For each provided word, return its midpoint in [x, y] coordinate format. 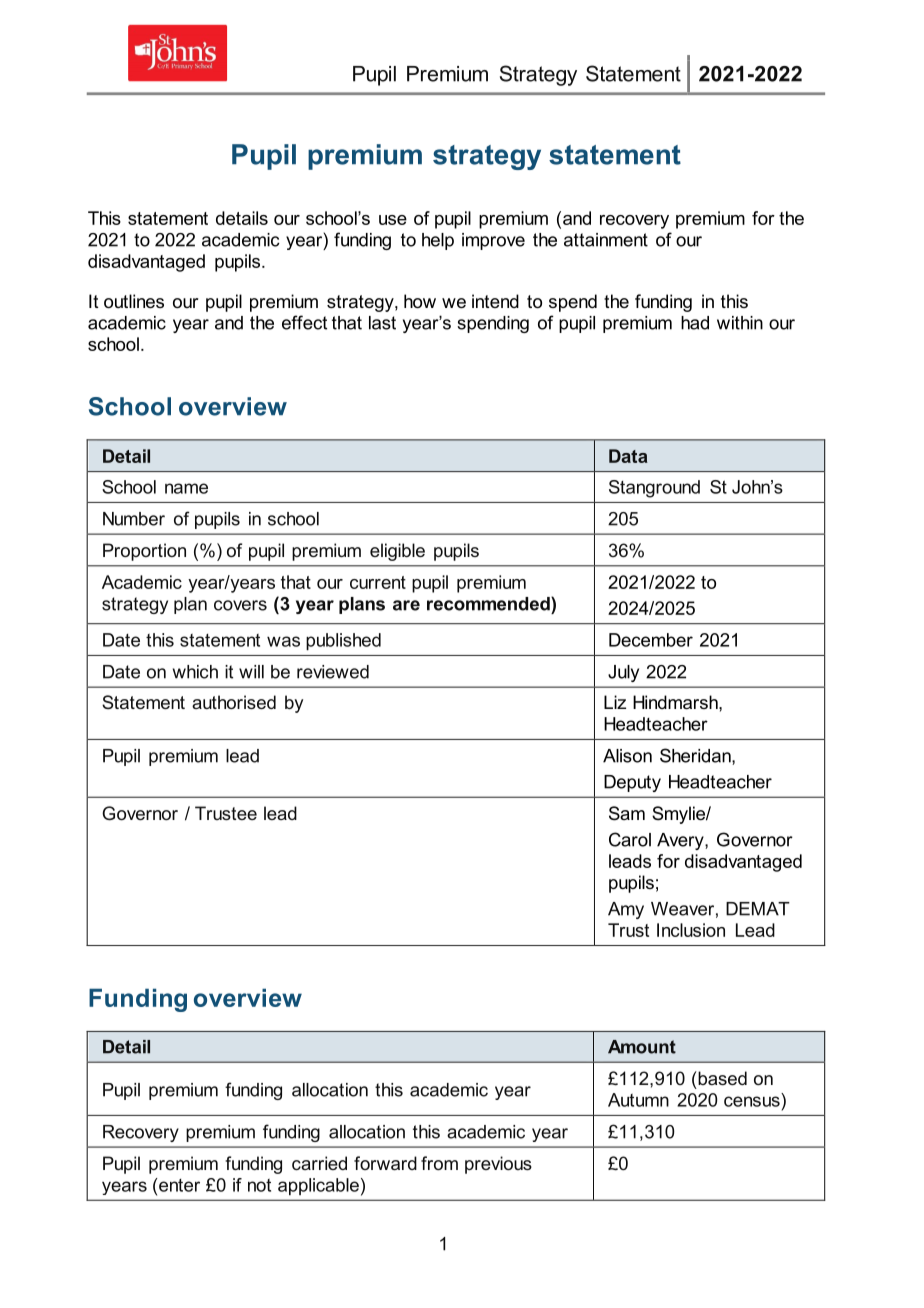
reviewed [333, 672]
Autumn [638, 1100]
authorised [234, 702]
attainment [606, 240]
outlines [134, 301]
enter [178, 1185]
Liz [615, 702]
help [438, 241]
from [439, 1163]
